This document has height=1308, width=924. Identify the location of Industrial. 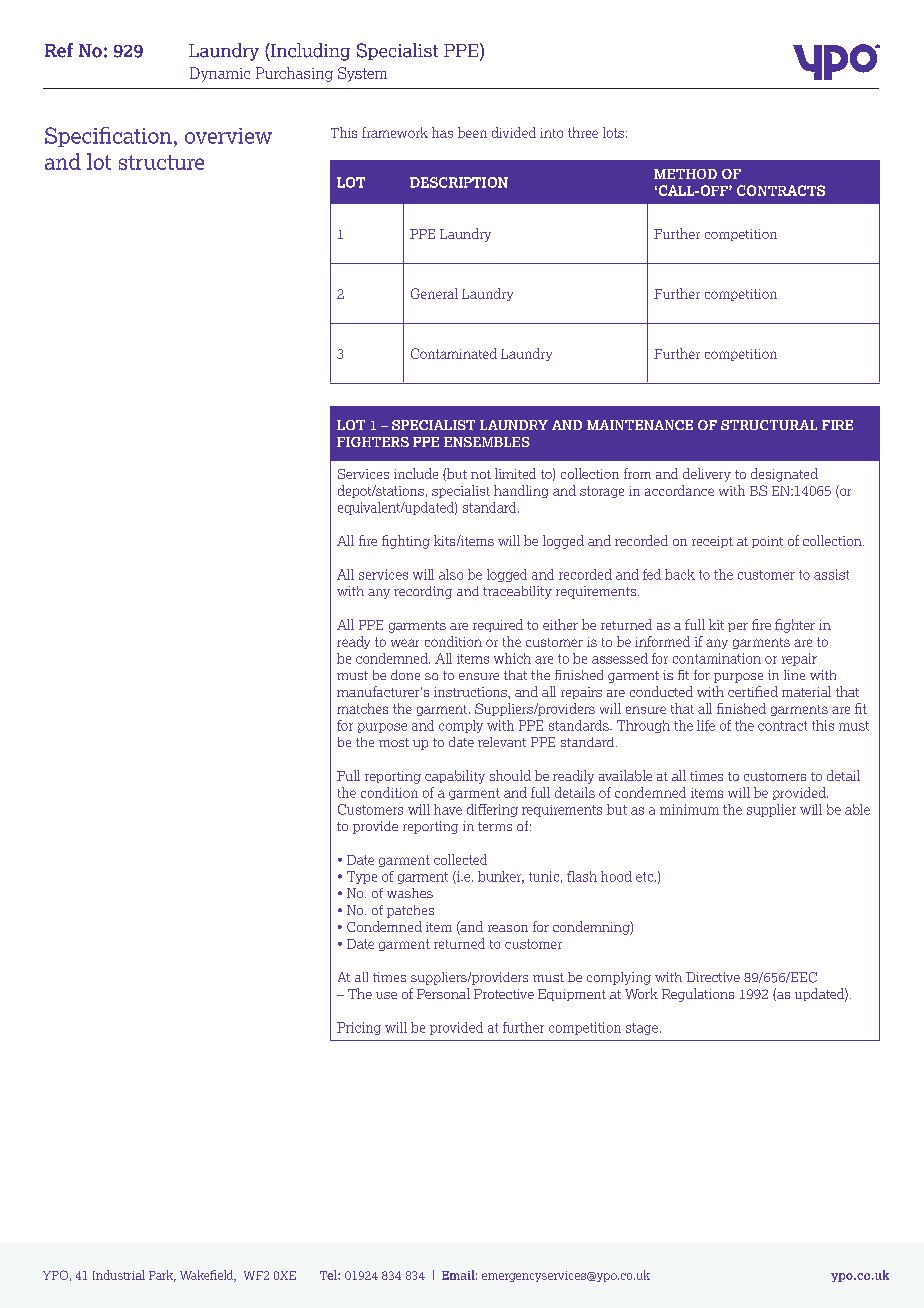
(119, 1275).
